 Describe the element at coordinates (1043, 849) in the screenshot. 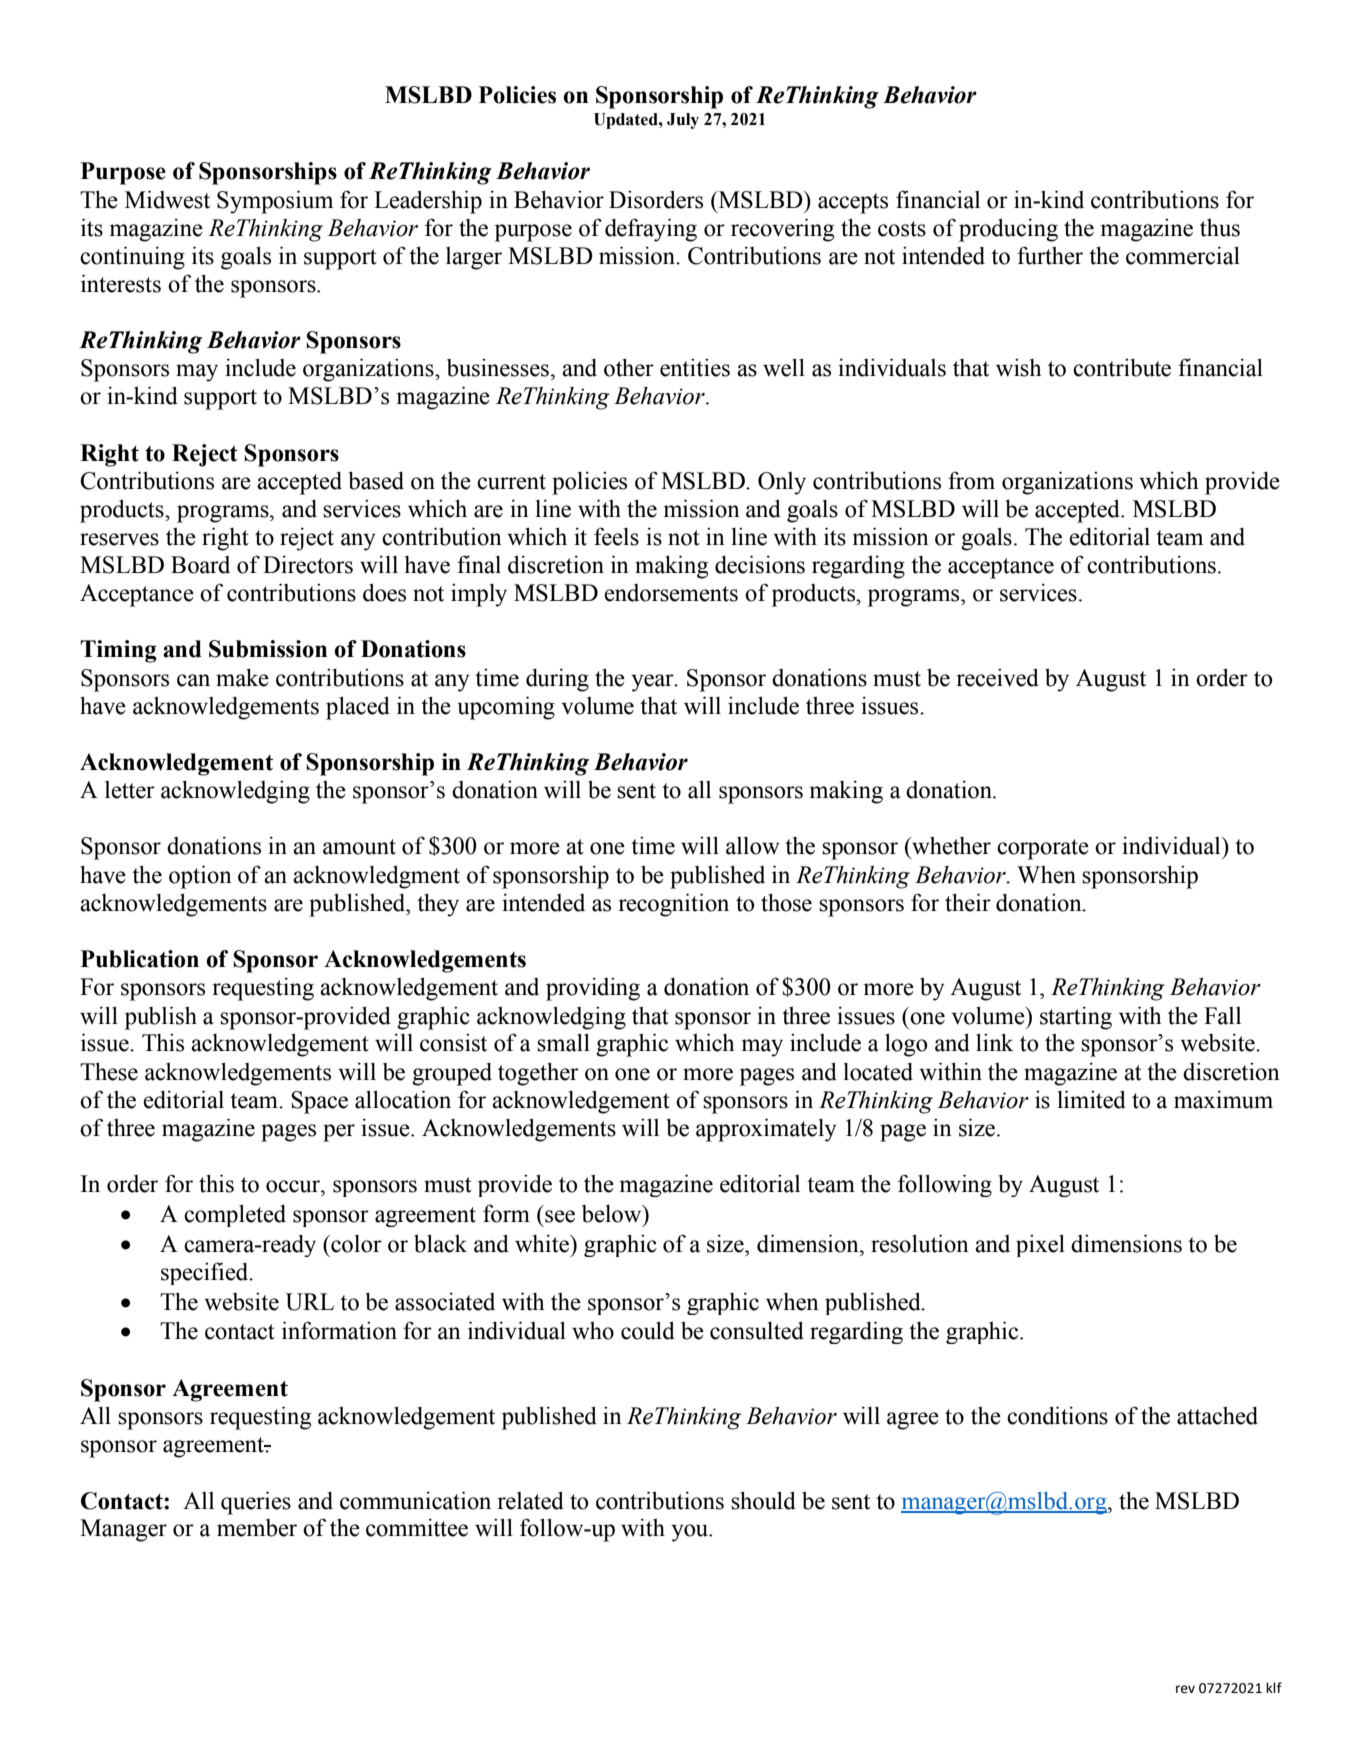

I see `corporate` at that location.
